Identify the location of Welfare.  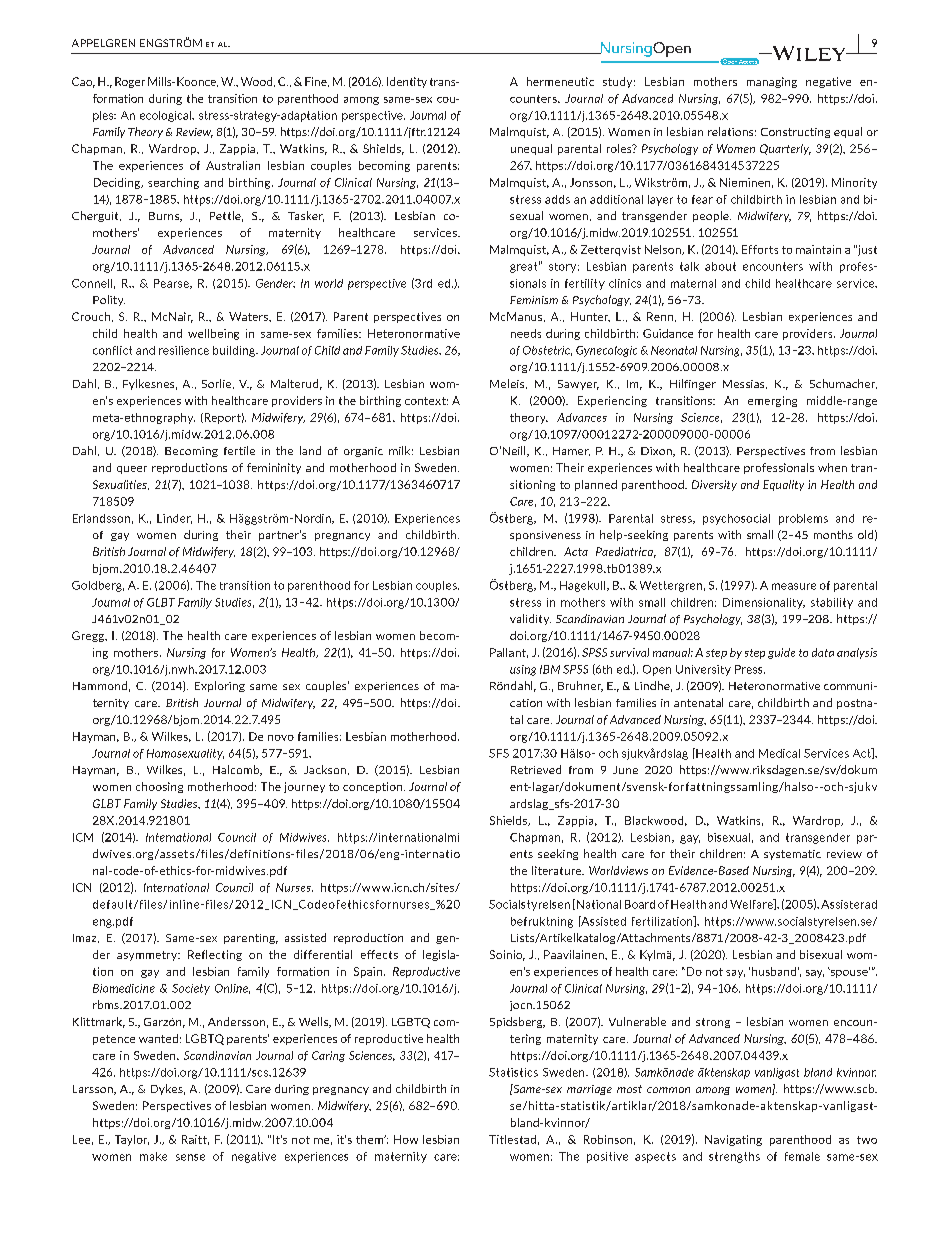
(752, 904).
